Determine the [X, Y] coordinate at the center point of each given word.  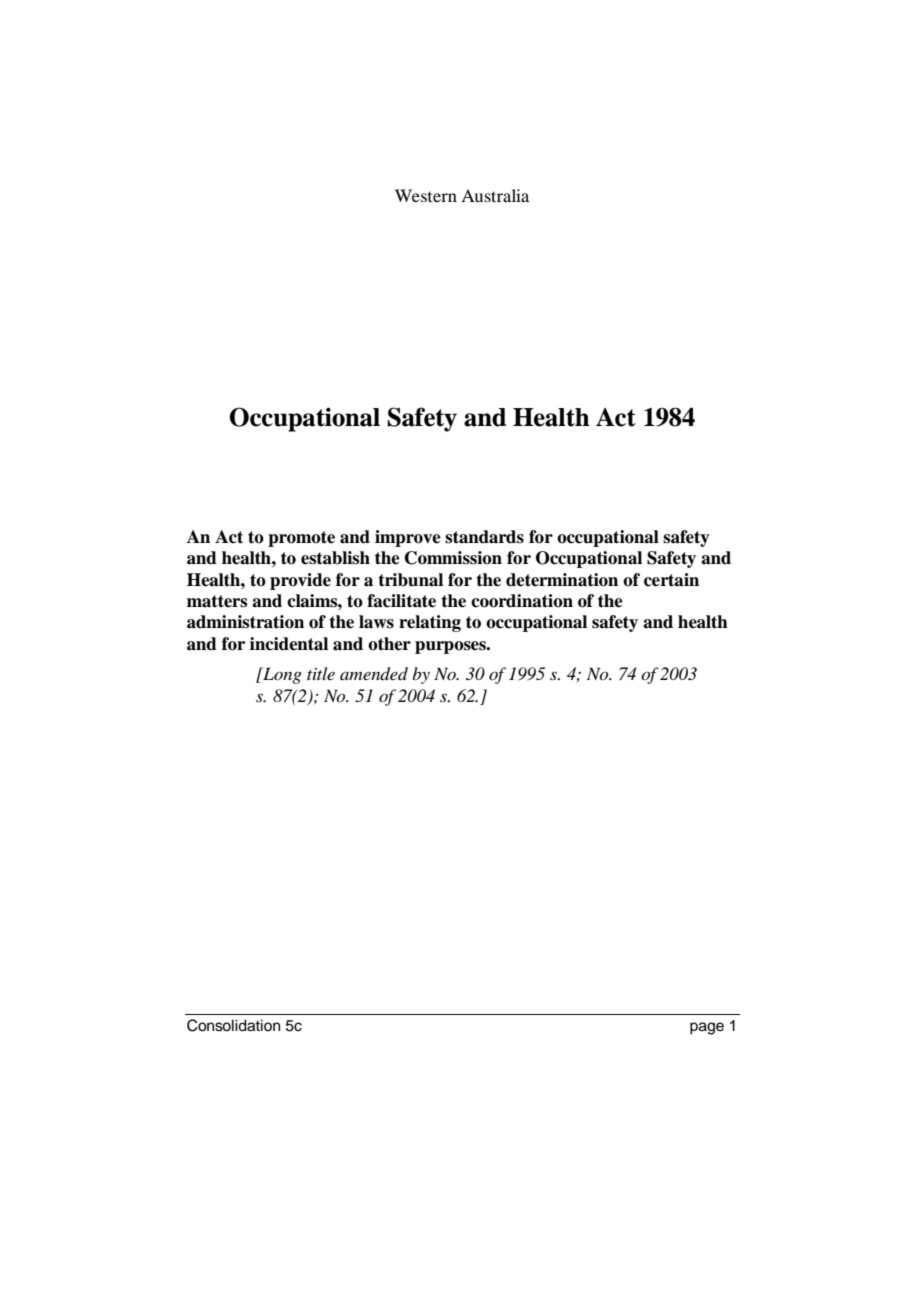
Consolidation [233, 1025]
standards [484, 537]
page [707, 1028]
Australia [495, 195]
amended [374, 674]
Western [426, 195]
